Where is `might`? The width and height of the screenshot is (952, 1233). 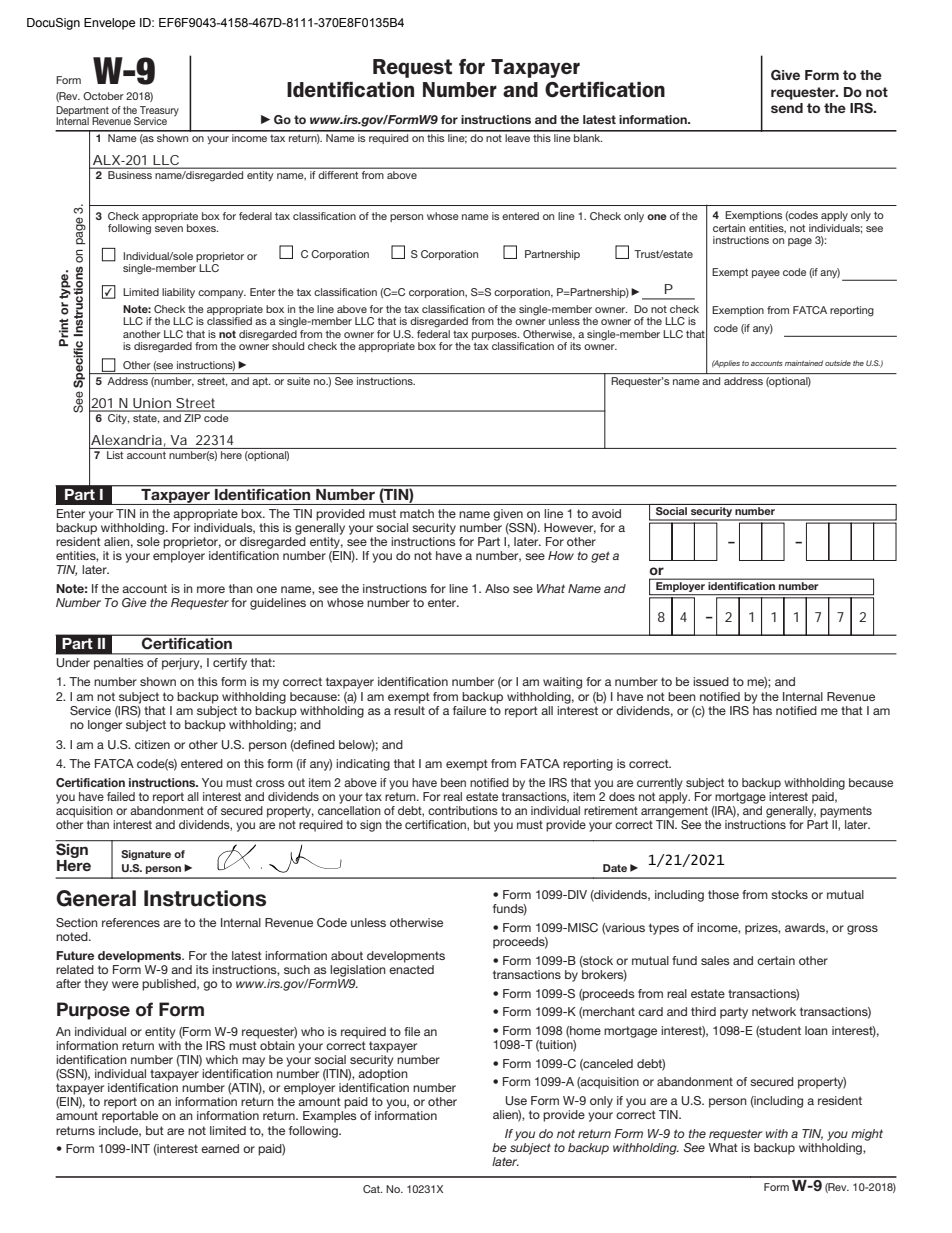 might is located at coordinates (867, 1135).
